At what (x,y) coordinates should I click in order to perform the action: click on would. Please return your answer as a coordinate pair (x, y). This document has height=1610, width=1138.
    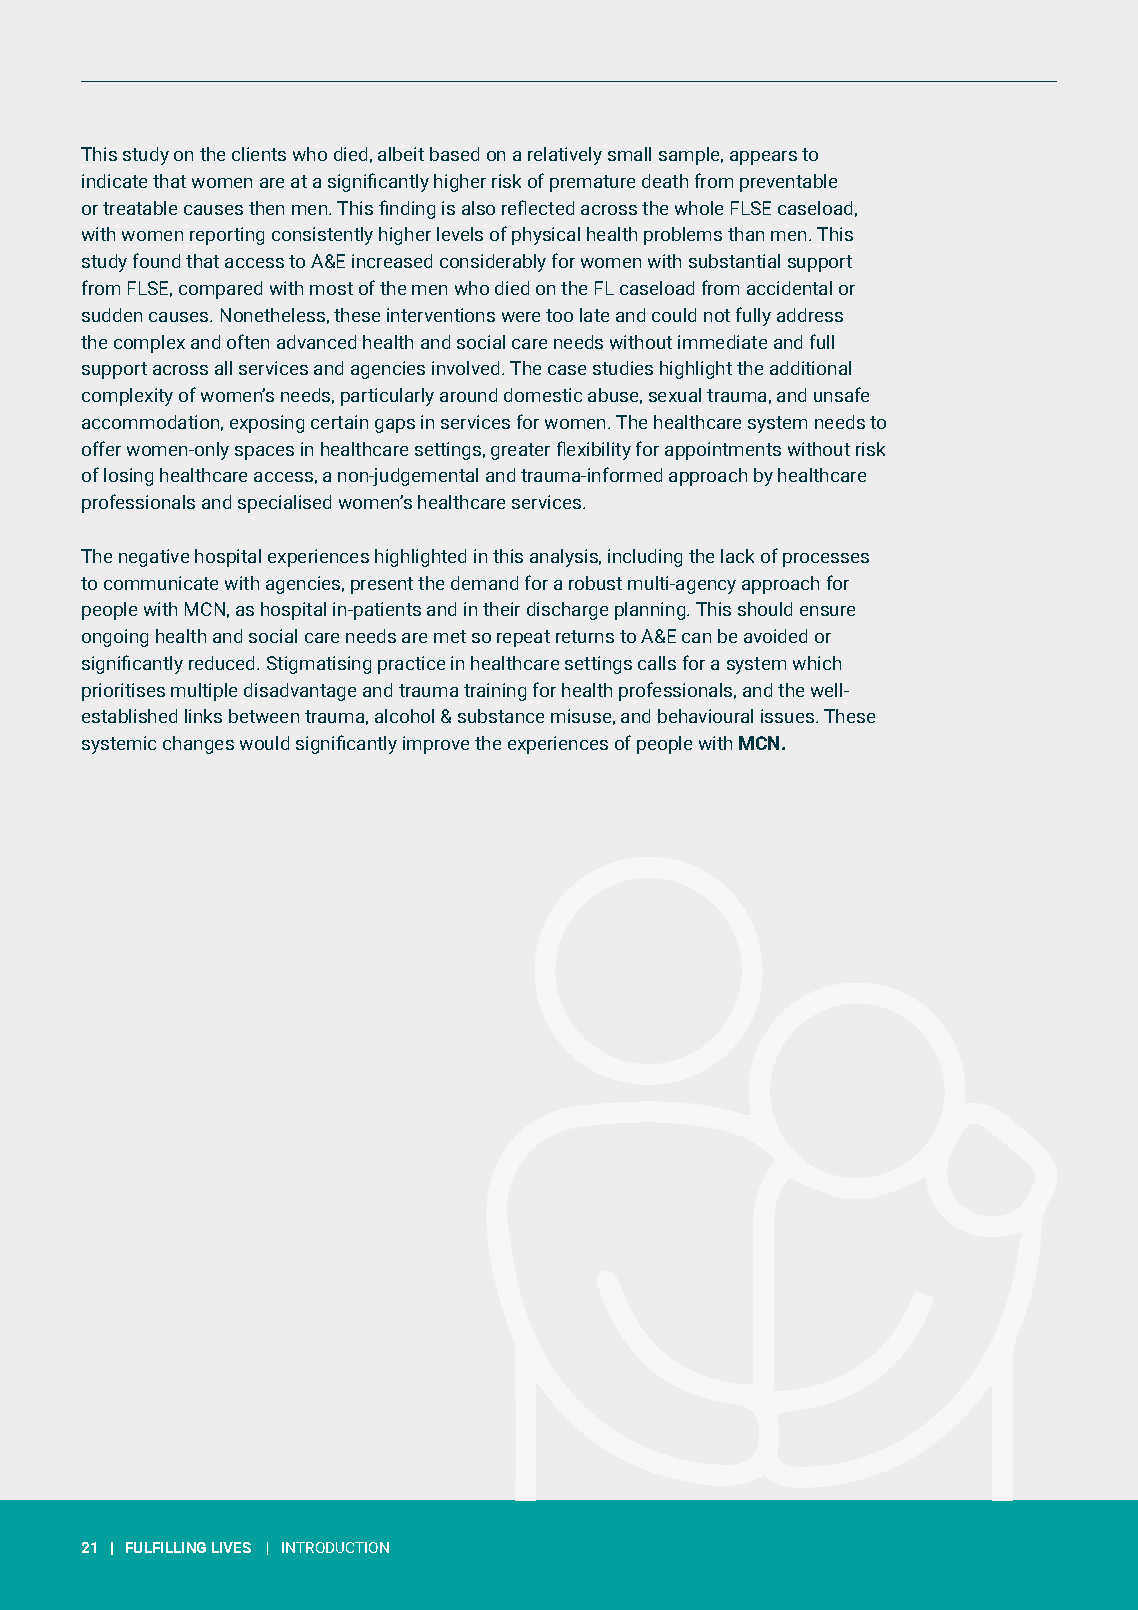
    Looking at the image, I should click on (264, 743).
